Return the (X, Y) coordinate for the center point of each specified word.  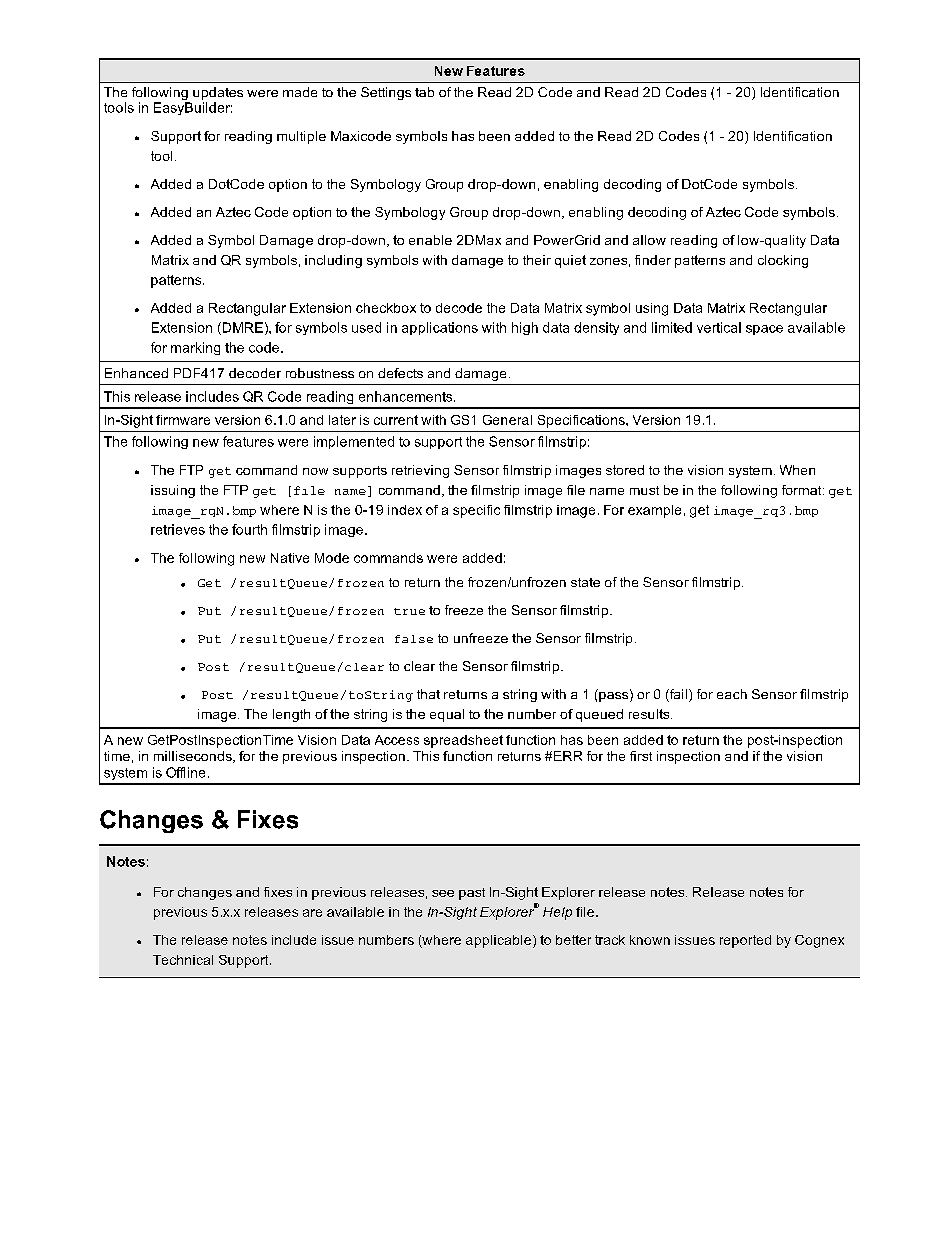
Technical (183, 960)
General (507, 420)
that (428, 694)
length (291, 715)
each (732, 694)
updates (218, 95)
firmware (183, 420)
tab (424, 92)
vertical (719, 327)
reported (745, 941)
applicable (500, 941)
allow (649, 240)
